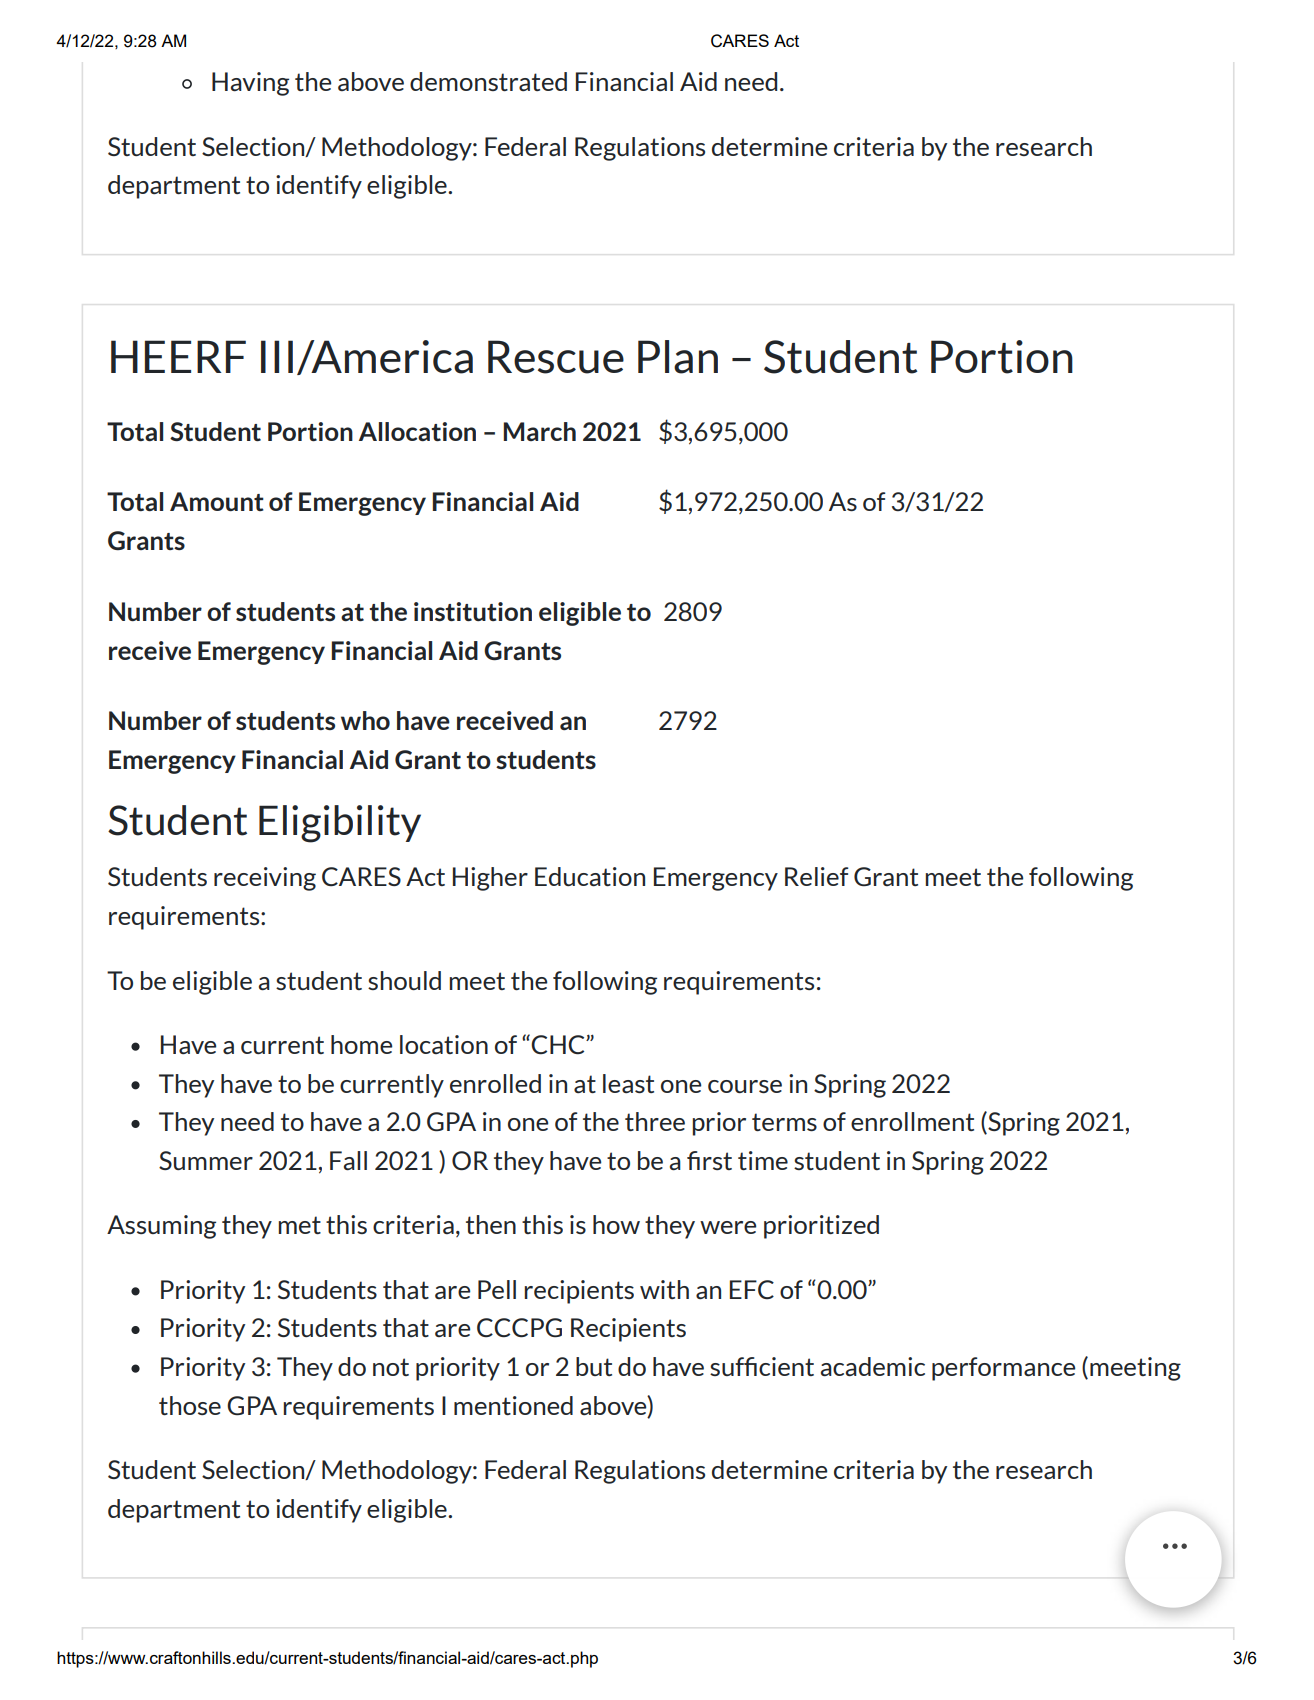 The image size is (1314, 1700). I want to click on those, so click(190, 1405).
